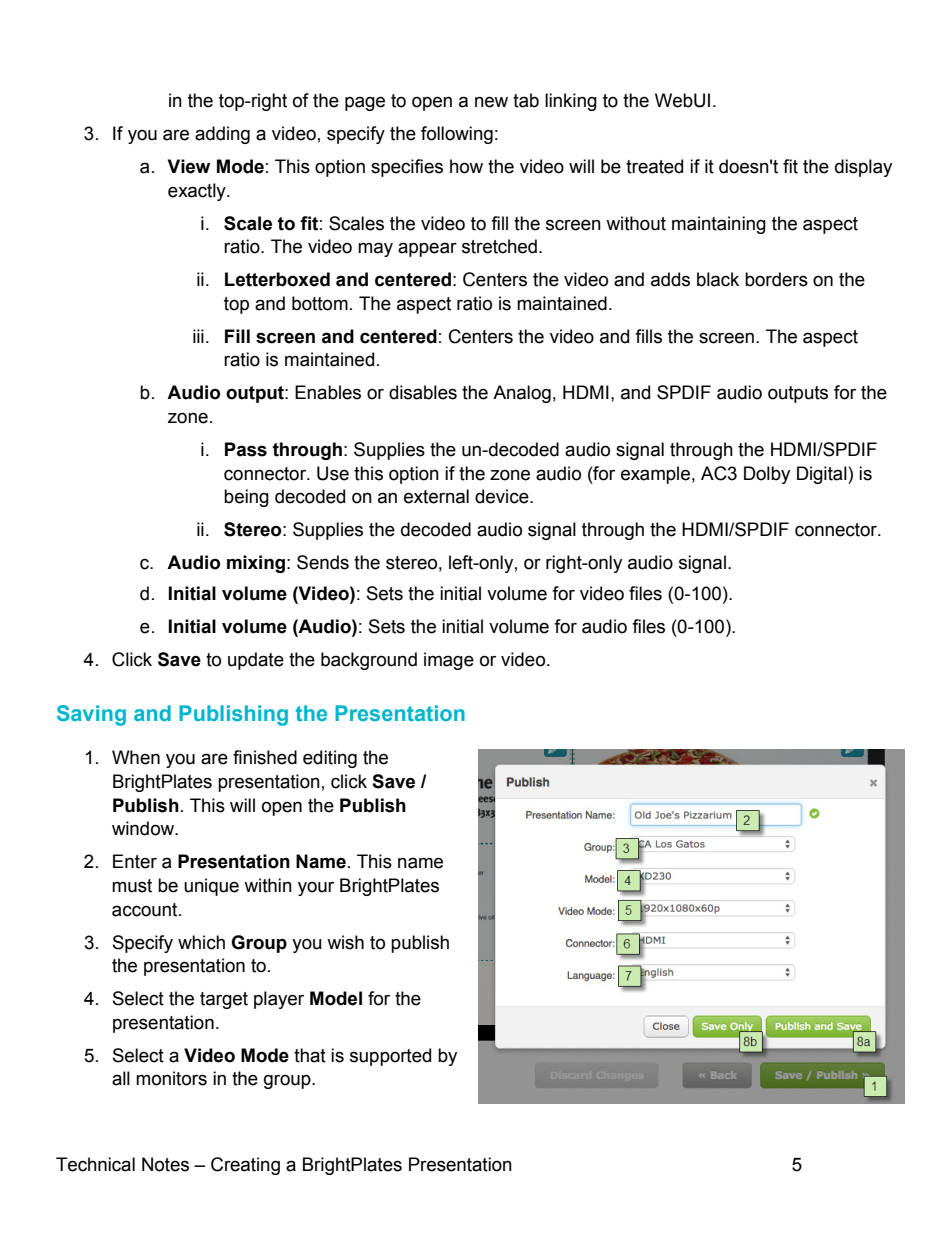 The width and height of the page is (952, 1233). I want to click on Digital, so click(823, 475).
